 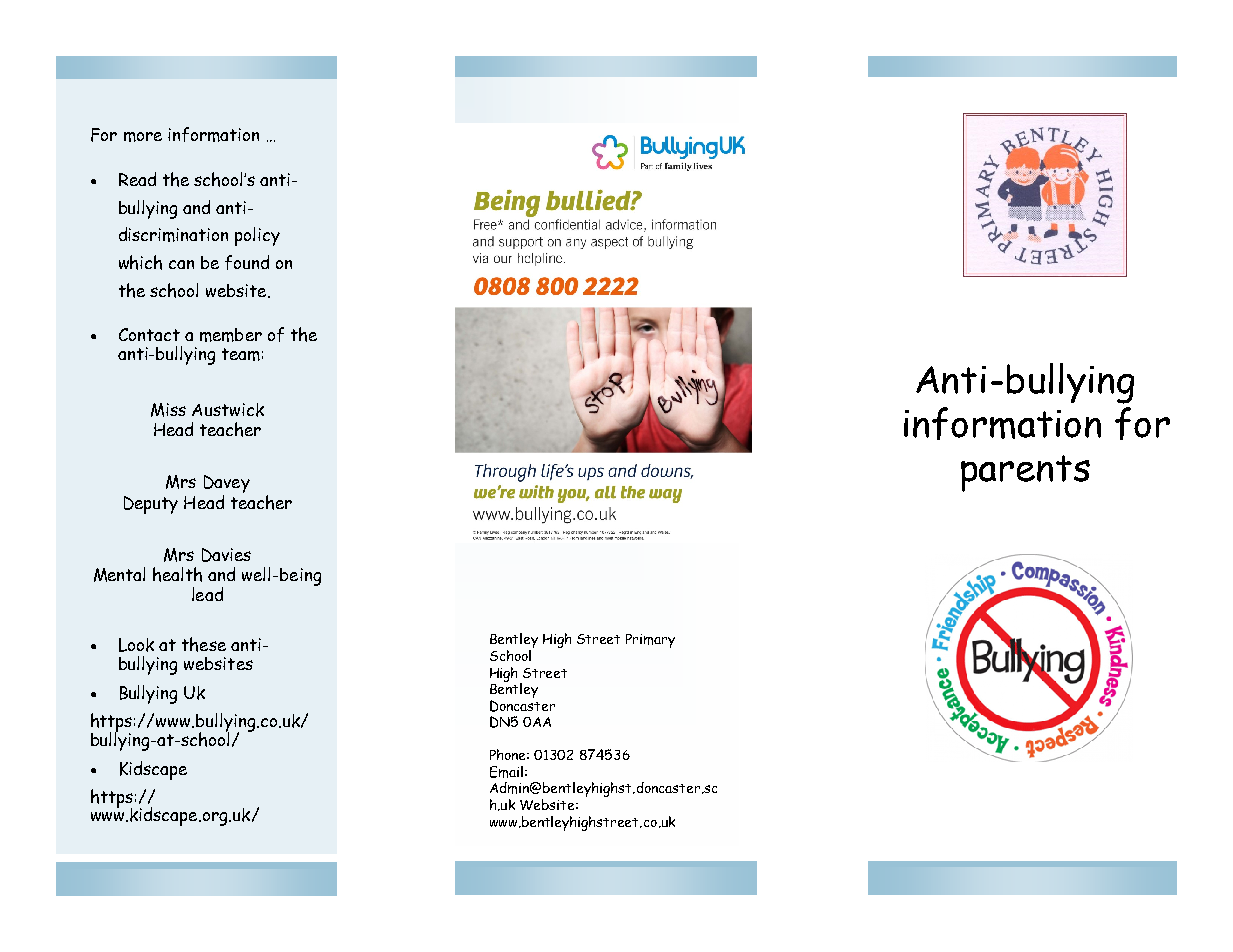 What do you see at coordinates (241, 354) in the screenshot?
I see `team` at bounding box center [241, 354].
